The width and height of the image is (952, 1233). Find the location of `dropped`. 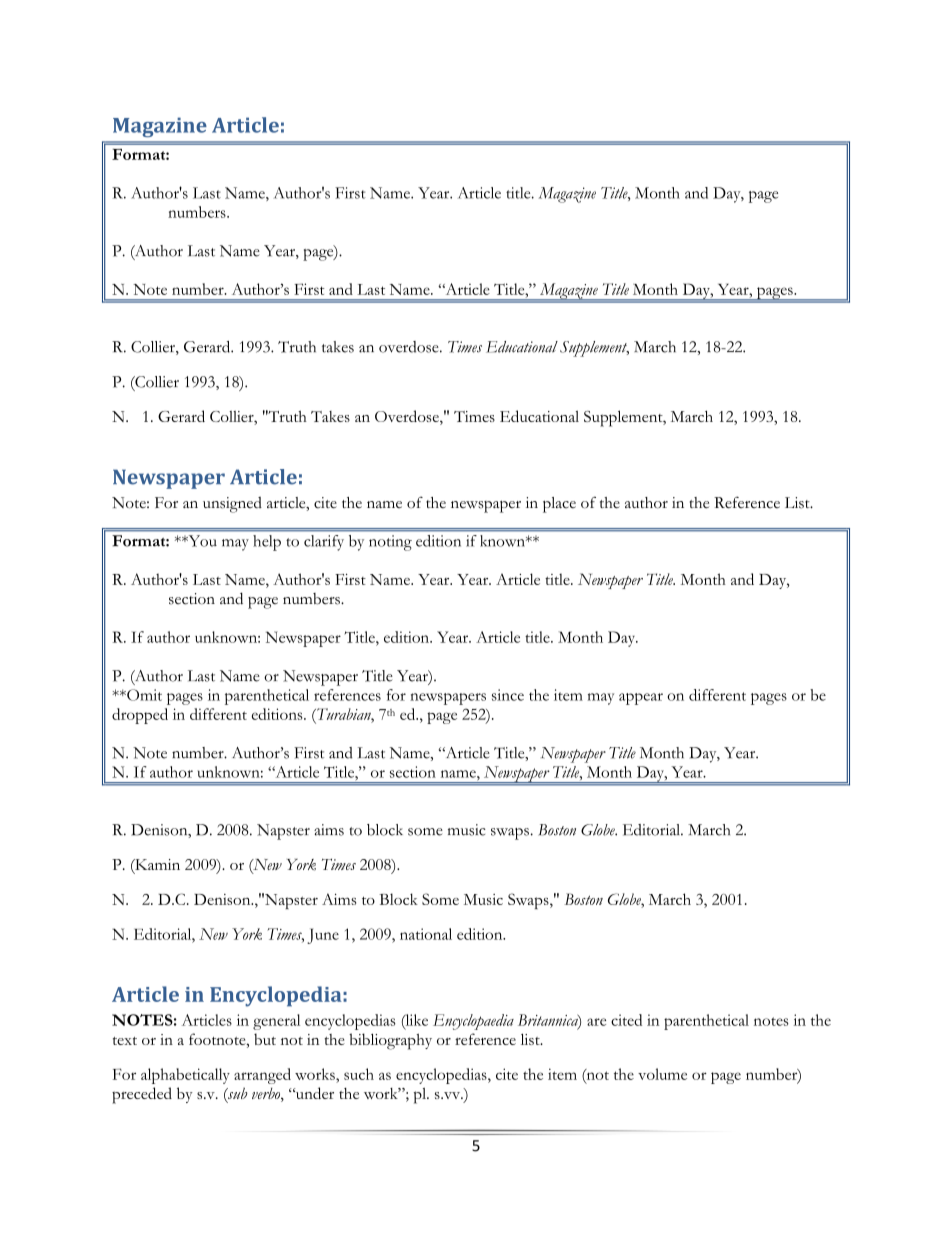

dropped is located at coordinates (140, 716).
